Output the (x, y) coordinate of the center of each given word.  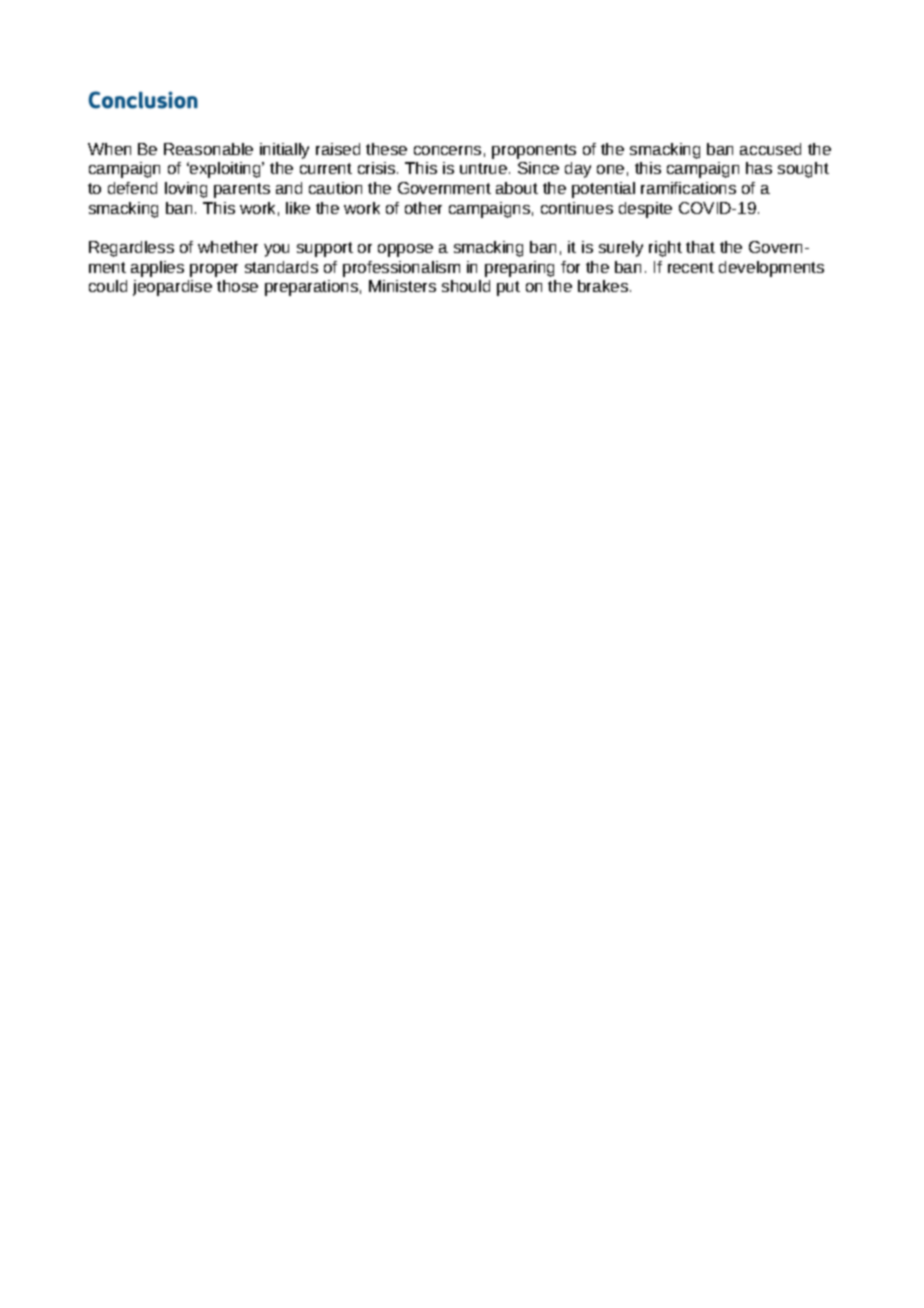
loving (186, 190)
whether (228, 247)
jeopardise (172, 288)
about (517, 188)
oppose (405, 250)
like (298, 208)
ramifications (688, 188)
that (700, 247)
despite (645, 210)
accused (770, 149)
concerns (447, 150)
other (423, 208)
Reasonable (208, 149)
